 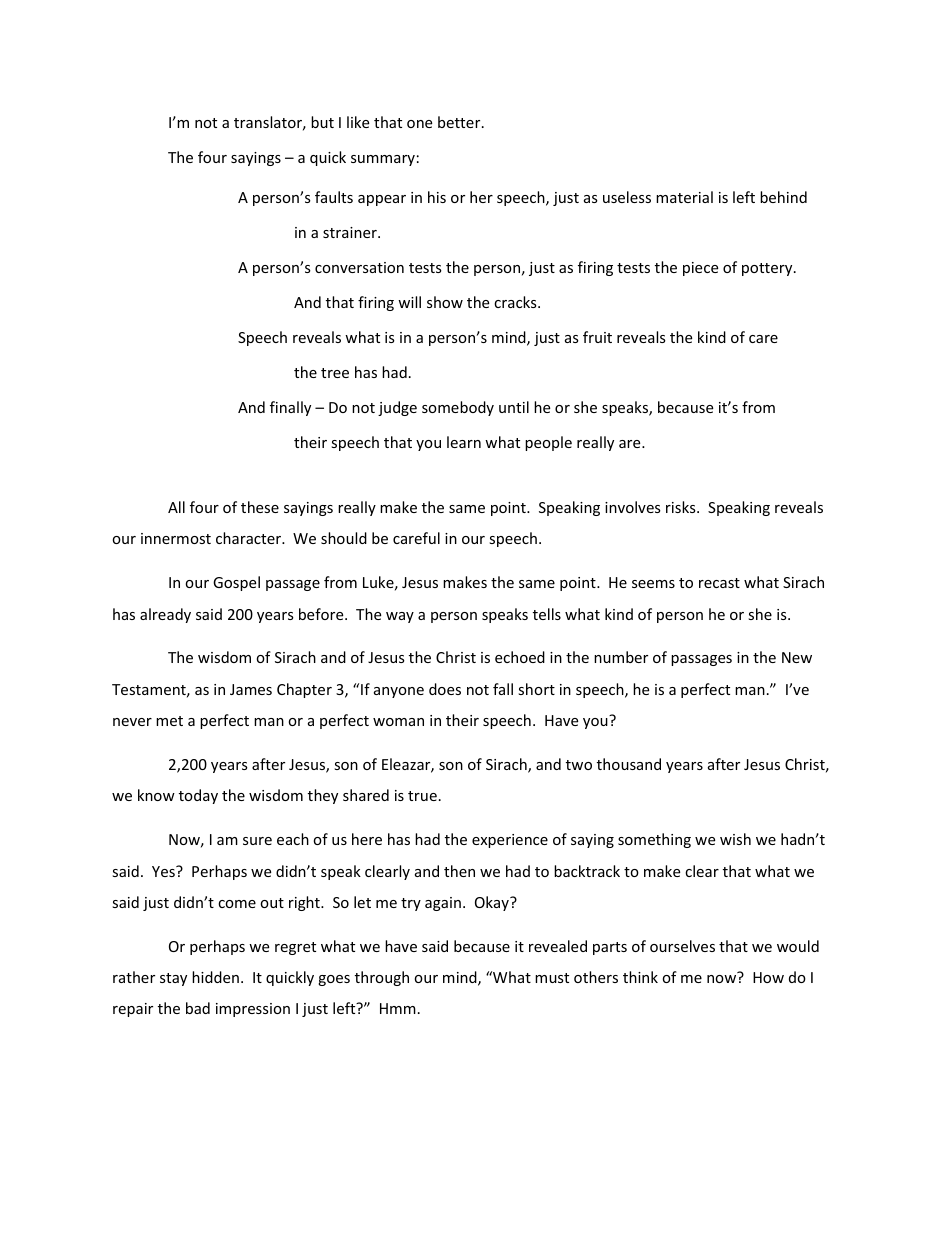 I want to click on way, so click(x=400, y=617).
